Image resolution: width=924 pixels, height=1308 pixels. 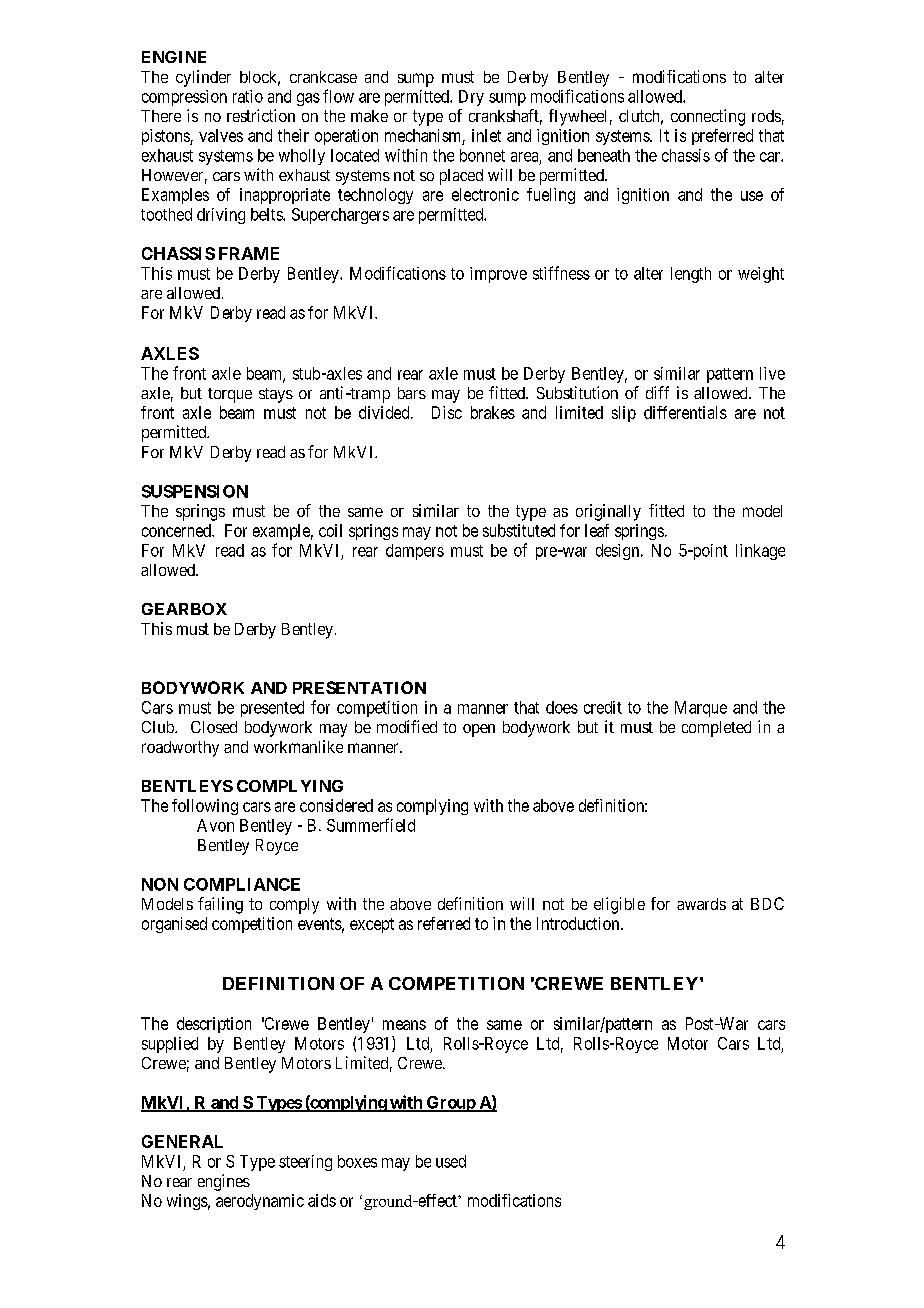 What do you see at coordinates (479, 730) in the page?
I see `open` at bounding box center [479, 730].
